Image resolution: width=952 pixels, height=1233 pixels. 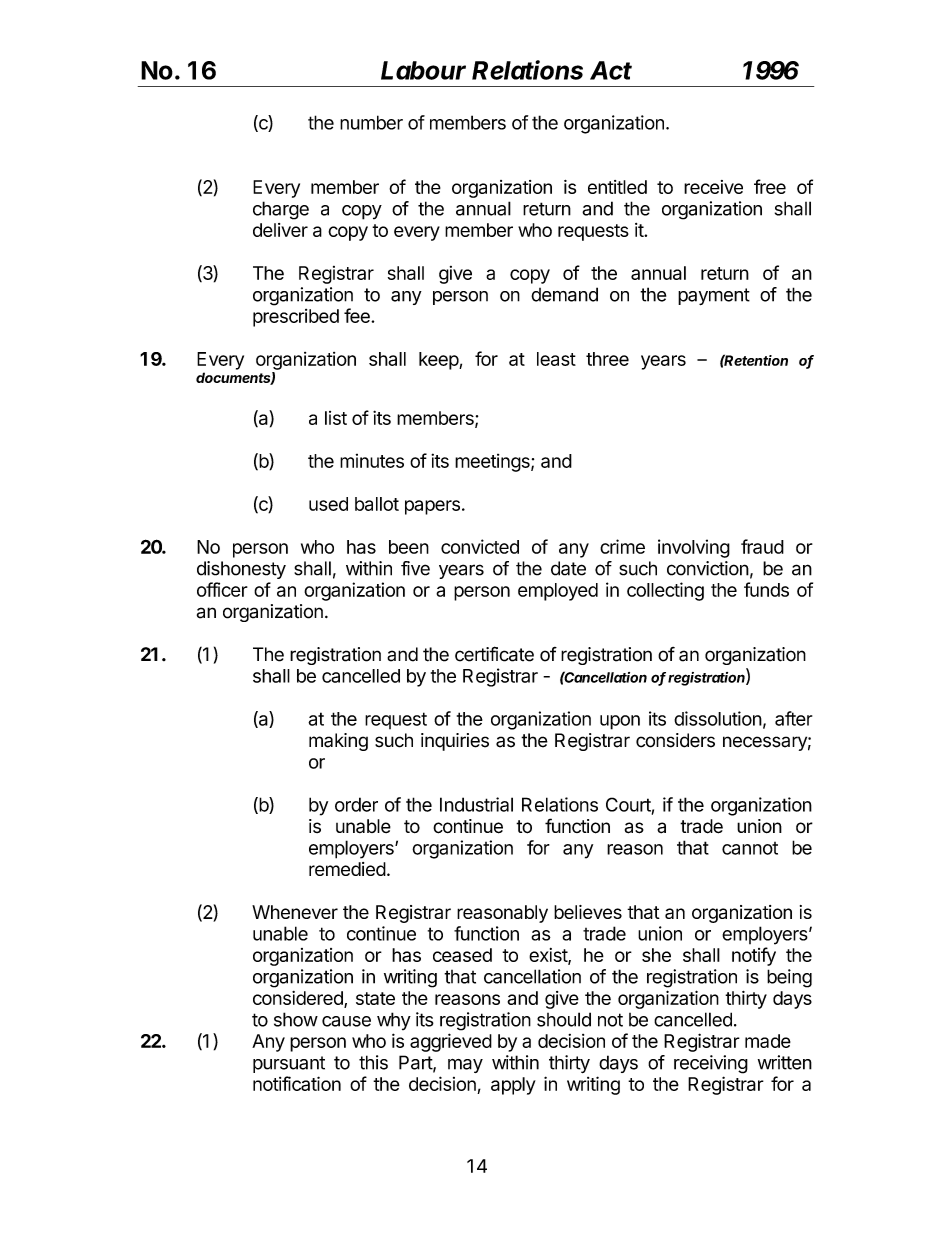 I want to click on conviction, so click(x=708, y=568).
